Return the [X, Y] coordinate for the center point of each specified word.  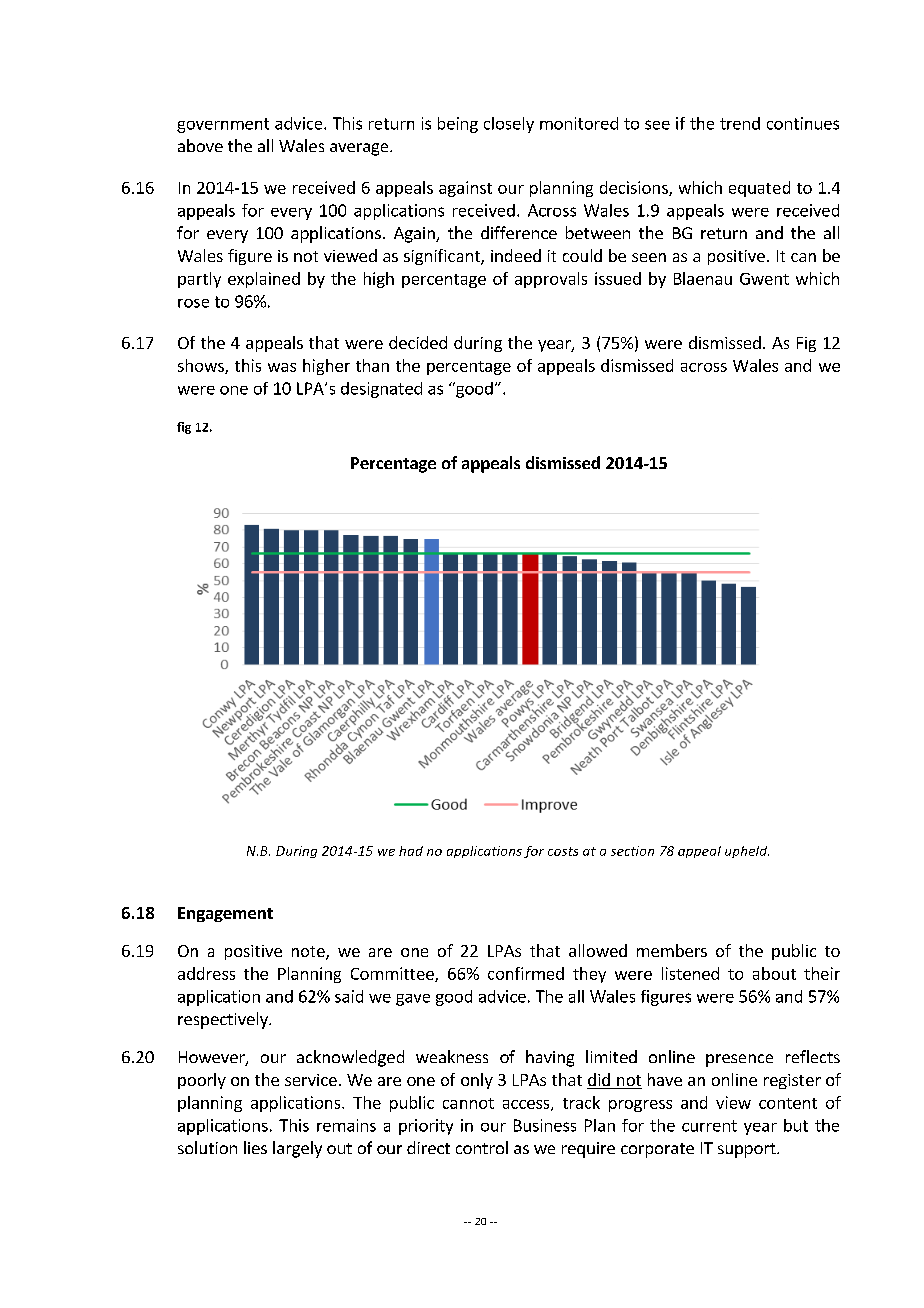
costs [563, 851]
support [748, 1150]
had [411, 851]
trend [740, 123]
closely [509, 125]
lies [255, 1147]
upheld [747, 852]
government [223, 125]
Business [545, 1125]
